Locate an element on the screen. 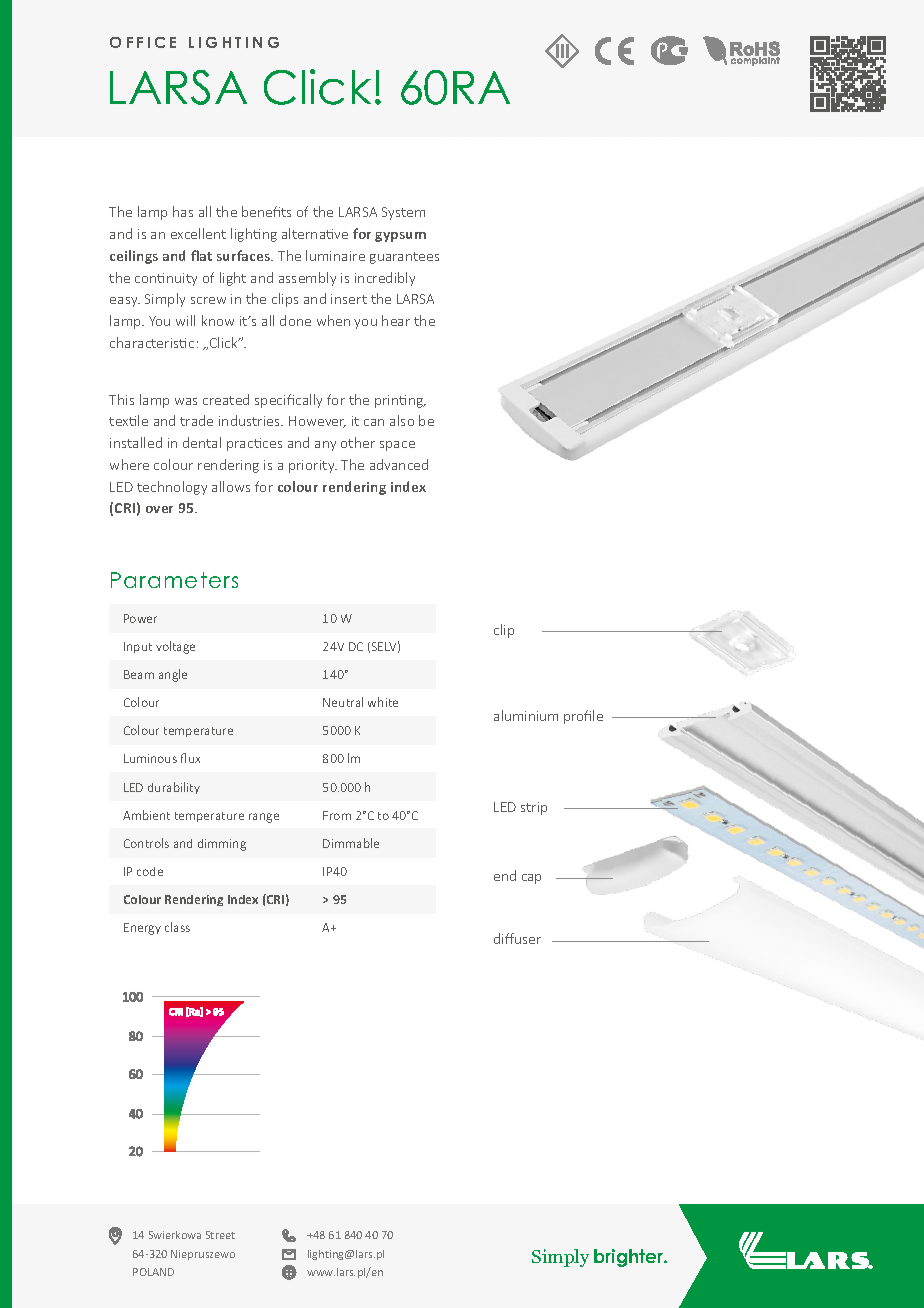 This screenshot has height=1308, width=924. gypsum is located at coordinates (400, 237).
